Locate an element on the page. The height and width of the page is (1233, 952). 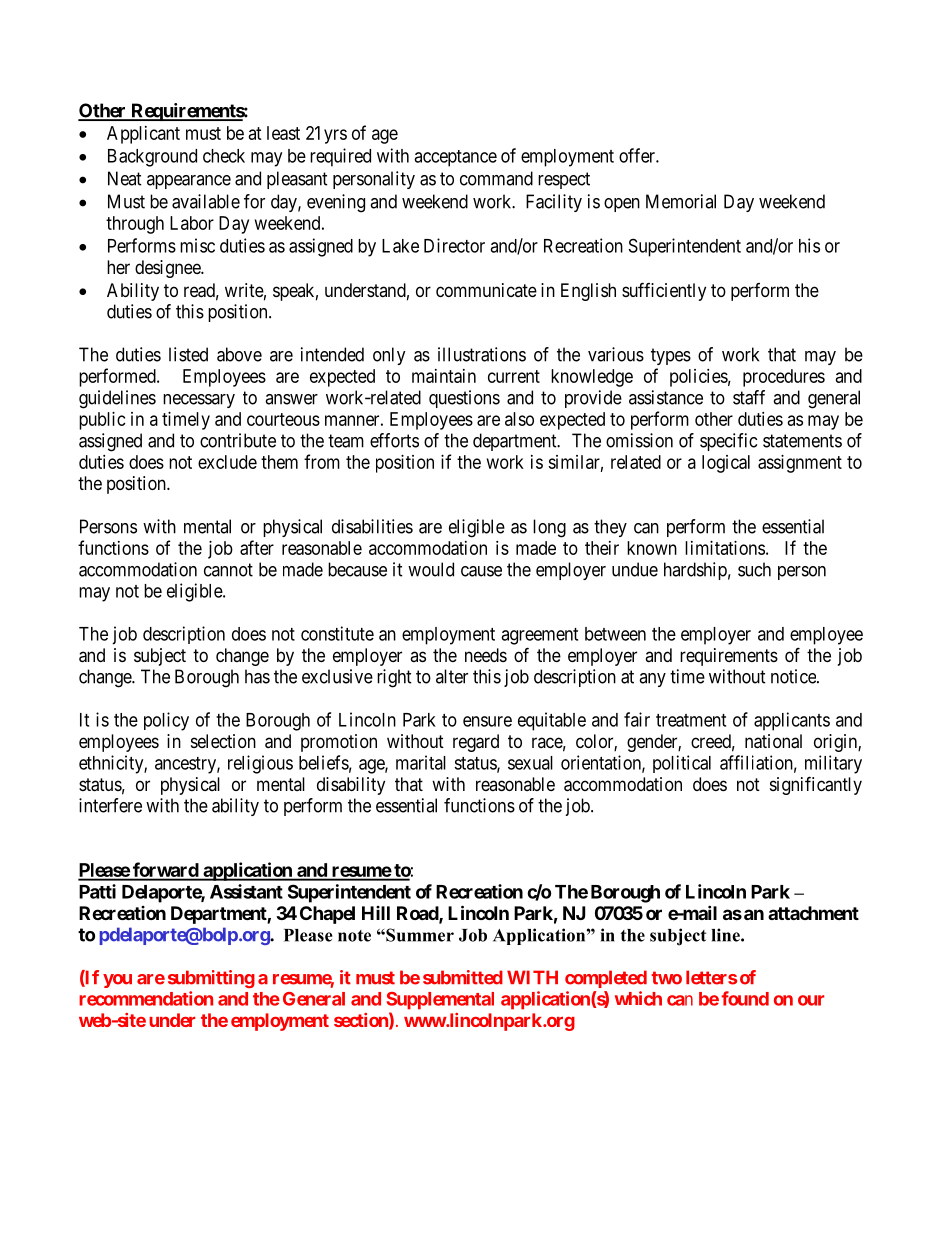
submitted is located at coordinates (463, 977).
